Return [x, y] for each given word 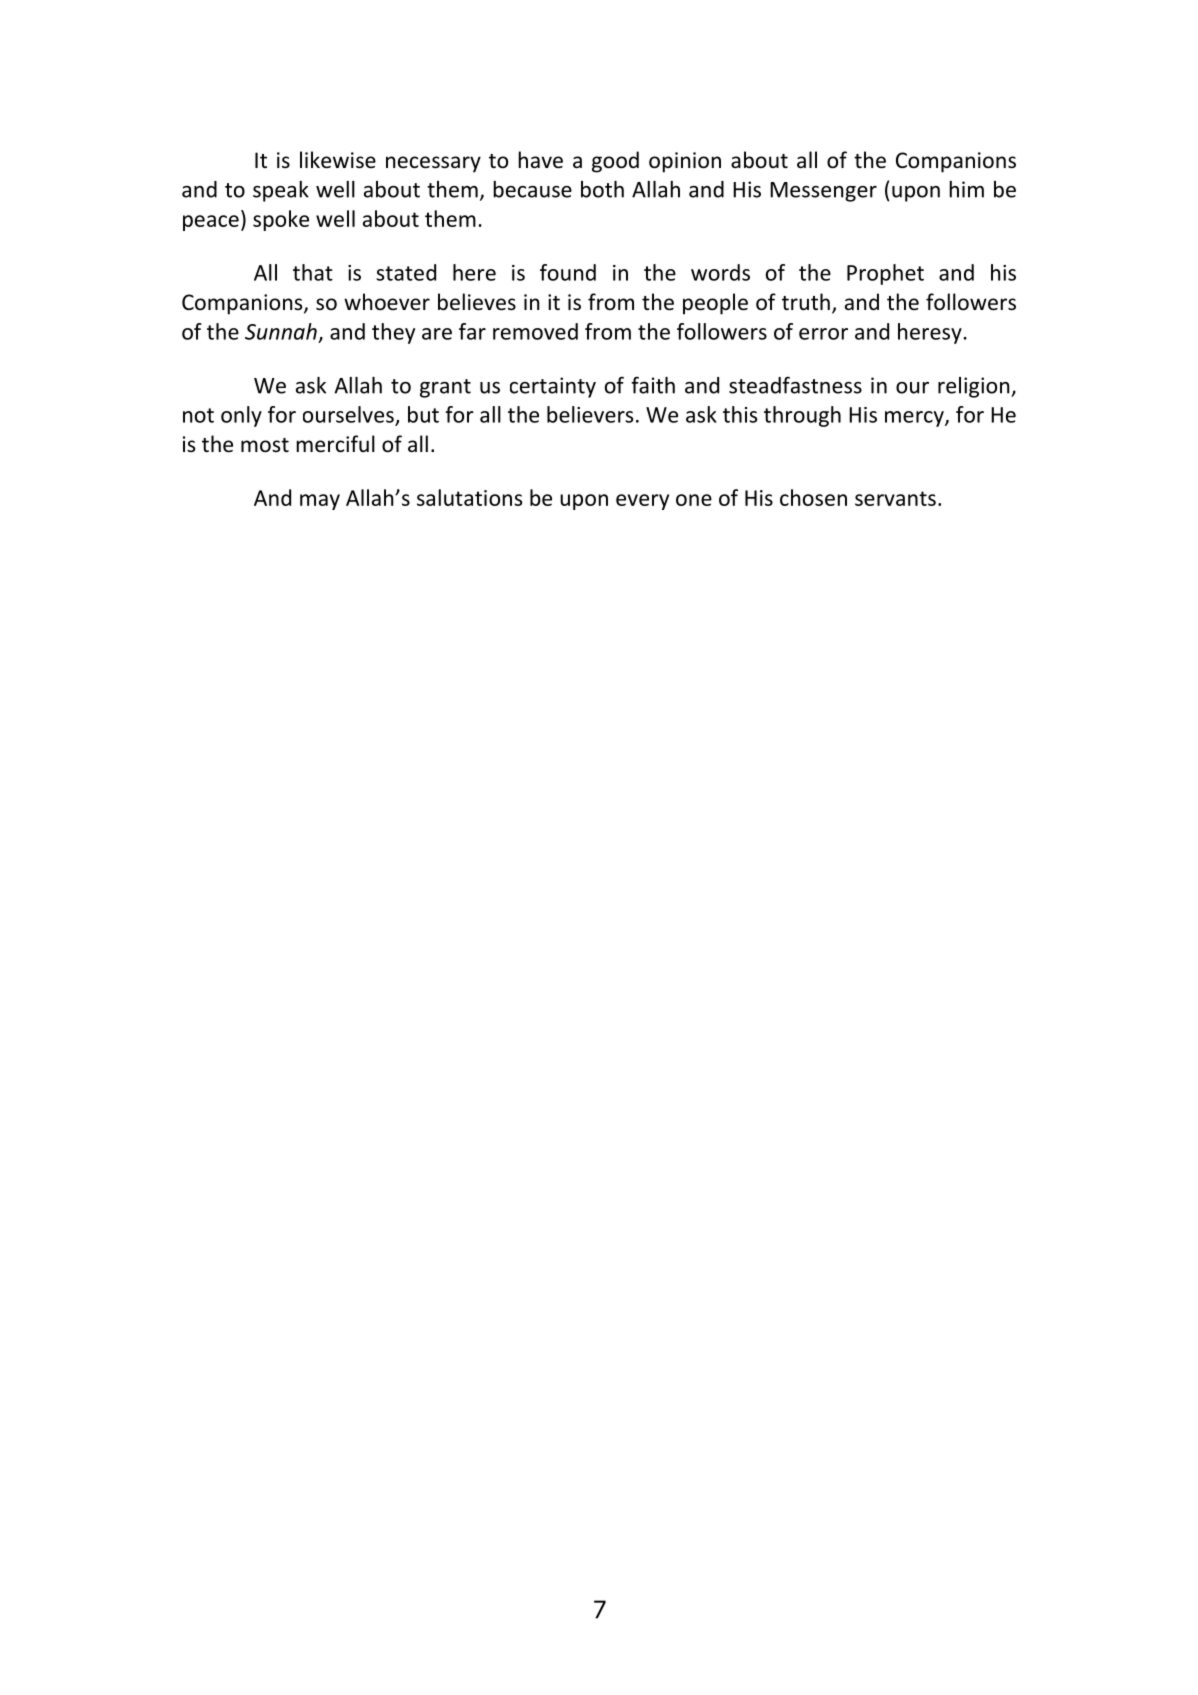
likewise [338, 160]
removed [535, 331]
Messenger [823, 192]
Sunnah [281, 331]
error [823, 334]
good [615, 162]
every [642, 502]
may [320, 502]
